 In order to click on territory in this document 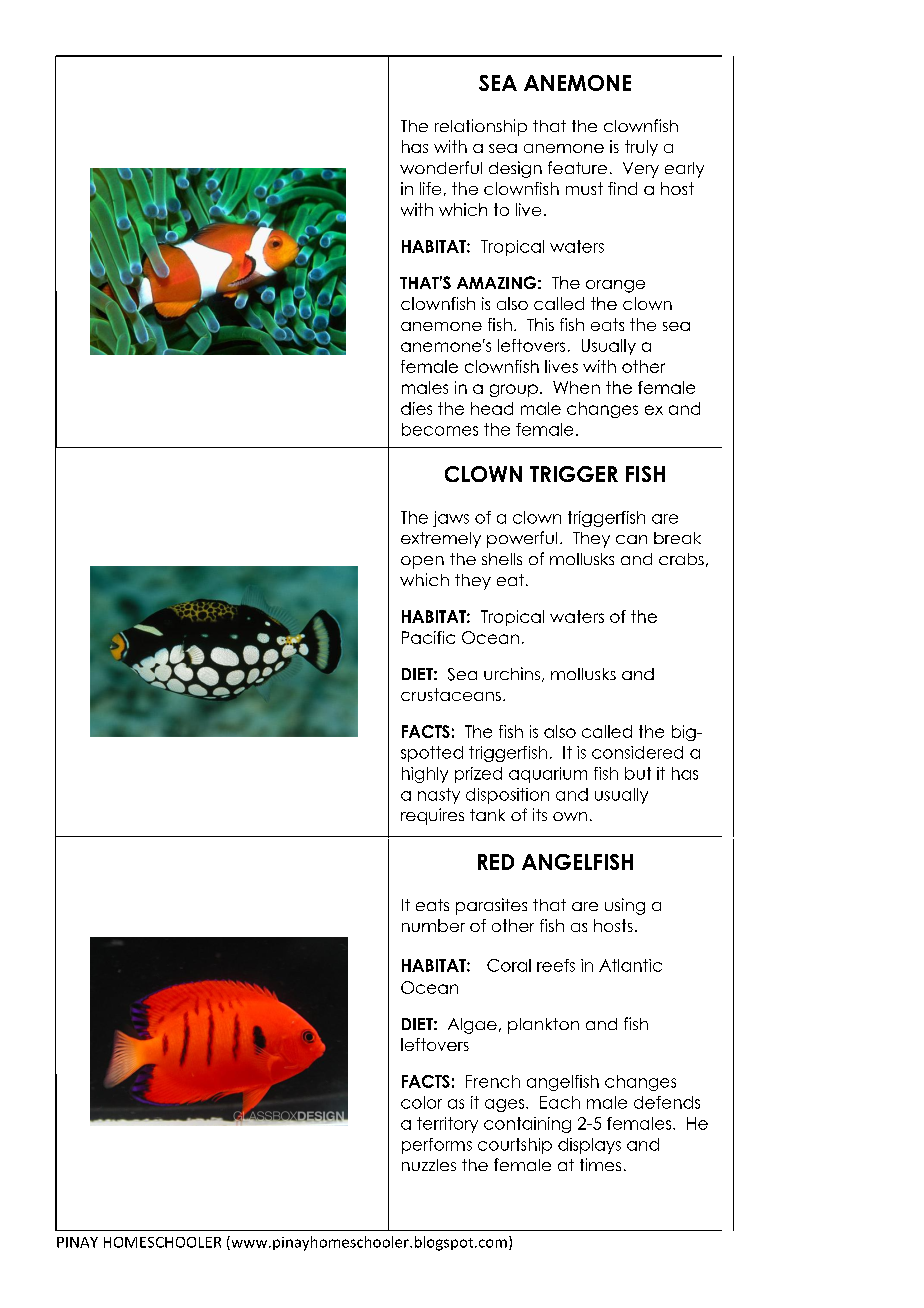, I will do `click(447, 1125)`.
